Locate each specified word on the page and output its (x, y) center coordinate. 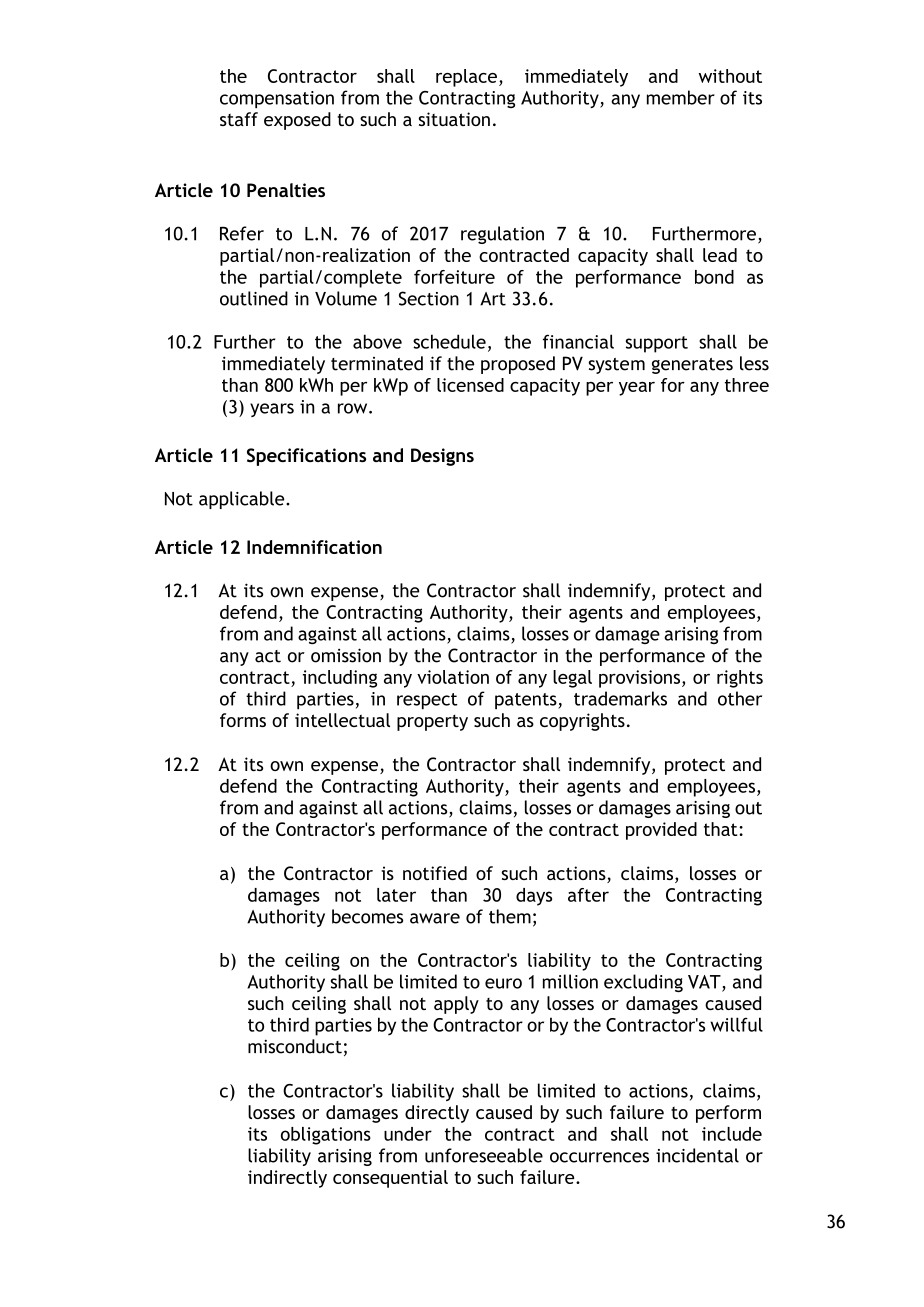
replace (466, 78)
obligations (326, 1136)
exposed (297, 121)
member (681, 97)
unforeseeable (484, 1155)
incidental (697, 1155)
